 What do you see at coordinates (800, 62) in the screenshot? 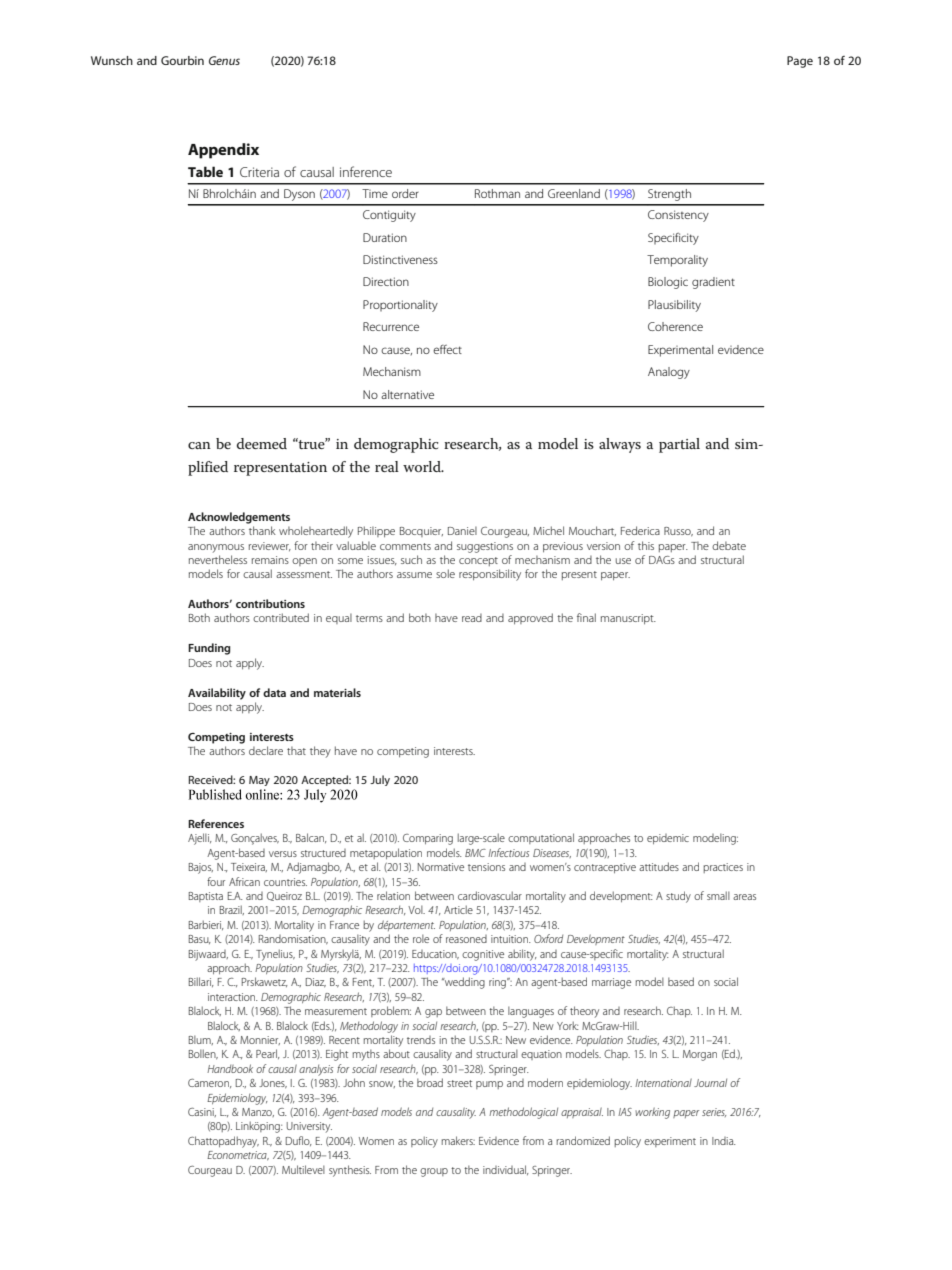
I see `Page` at bounding box center [800, 62].
